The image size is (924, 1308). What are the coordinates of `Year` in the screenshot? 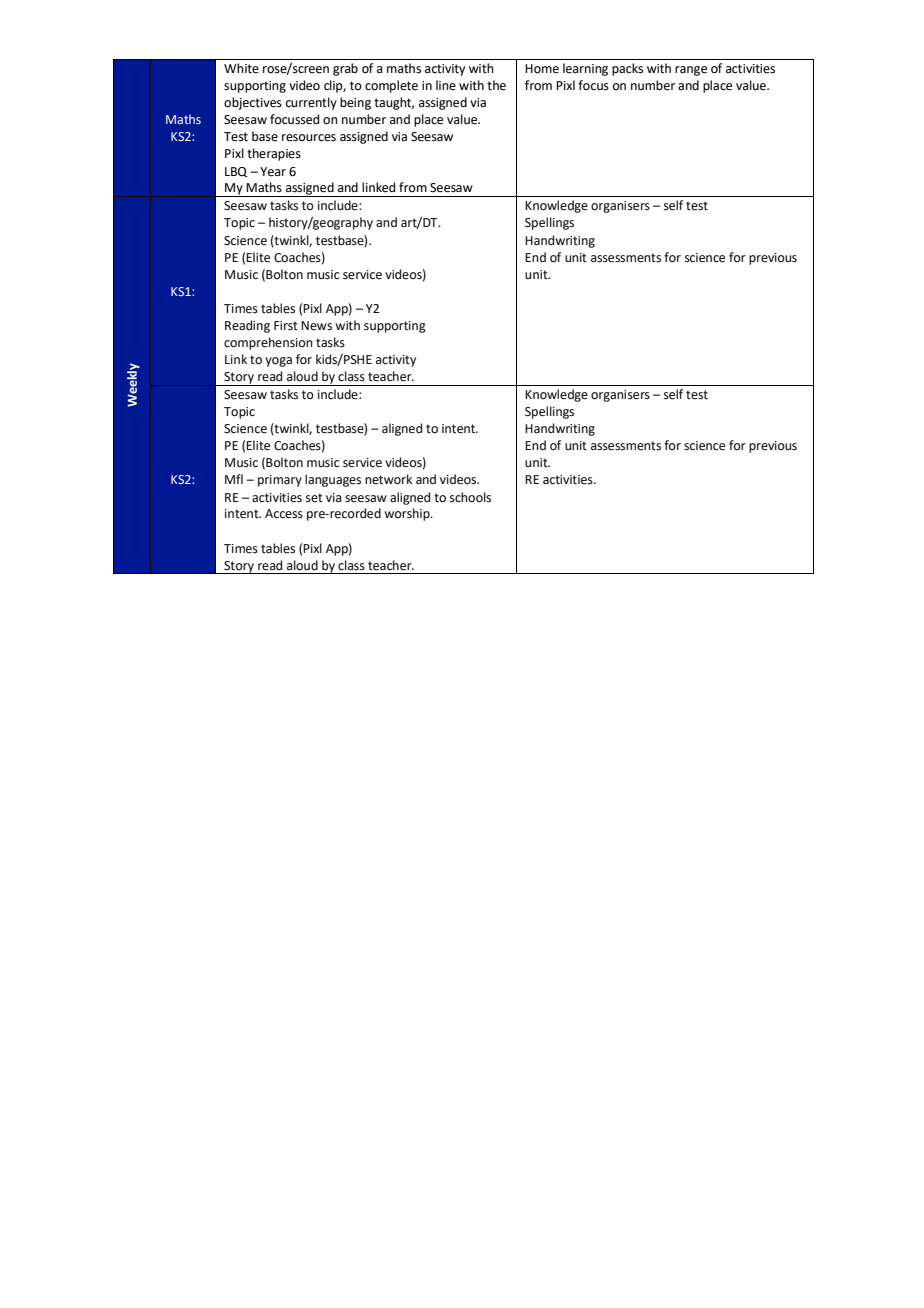 It's located at (273, 172).
